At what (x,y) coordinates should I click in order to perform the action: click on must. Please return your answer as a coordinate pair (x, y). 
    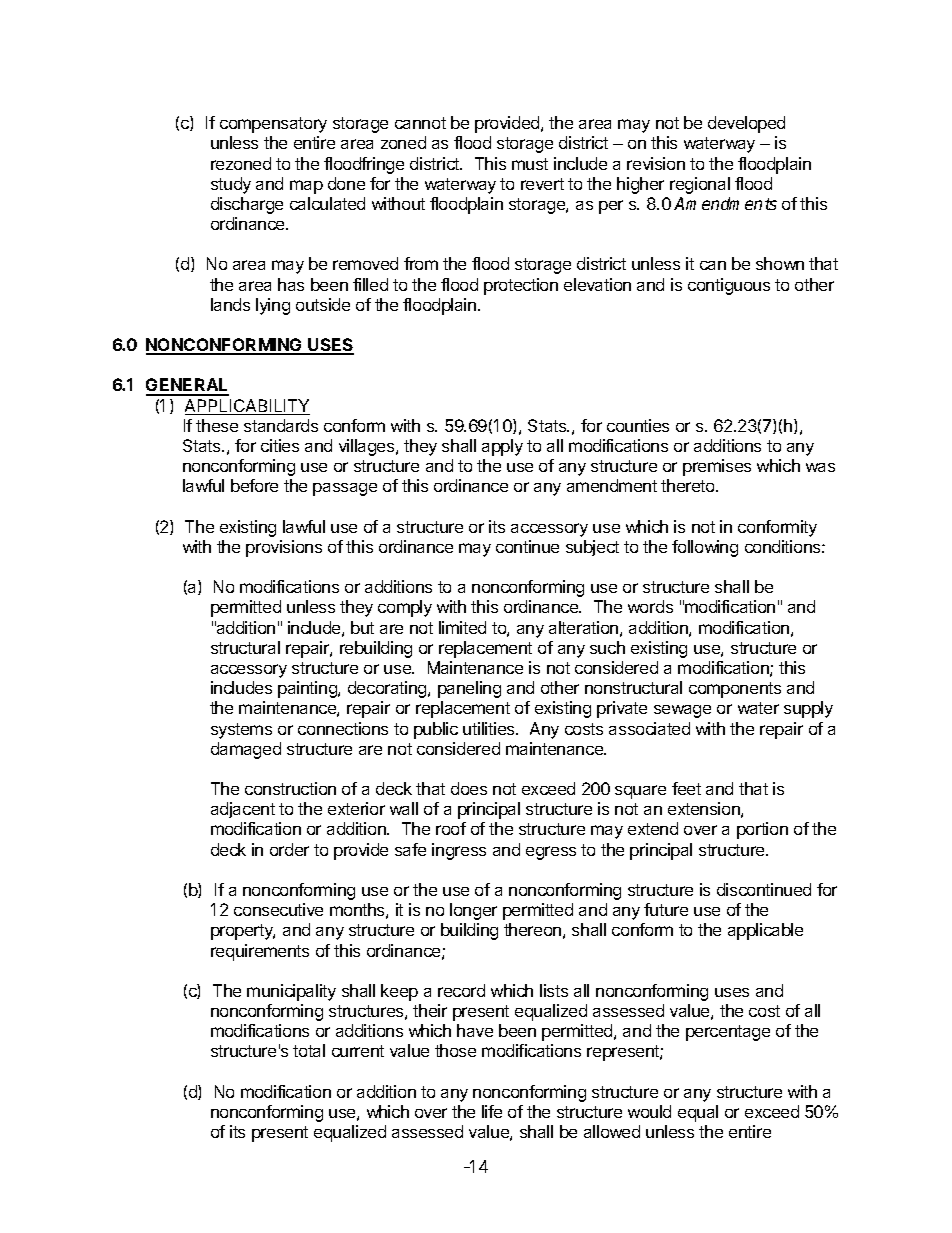
    Looking at the image, I should click on (530, 164).
